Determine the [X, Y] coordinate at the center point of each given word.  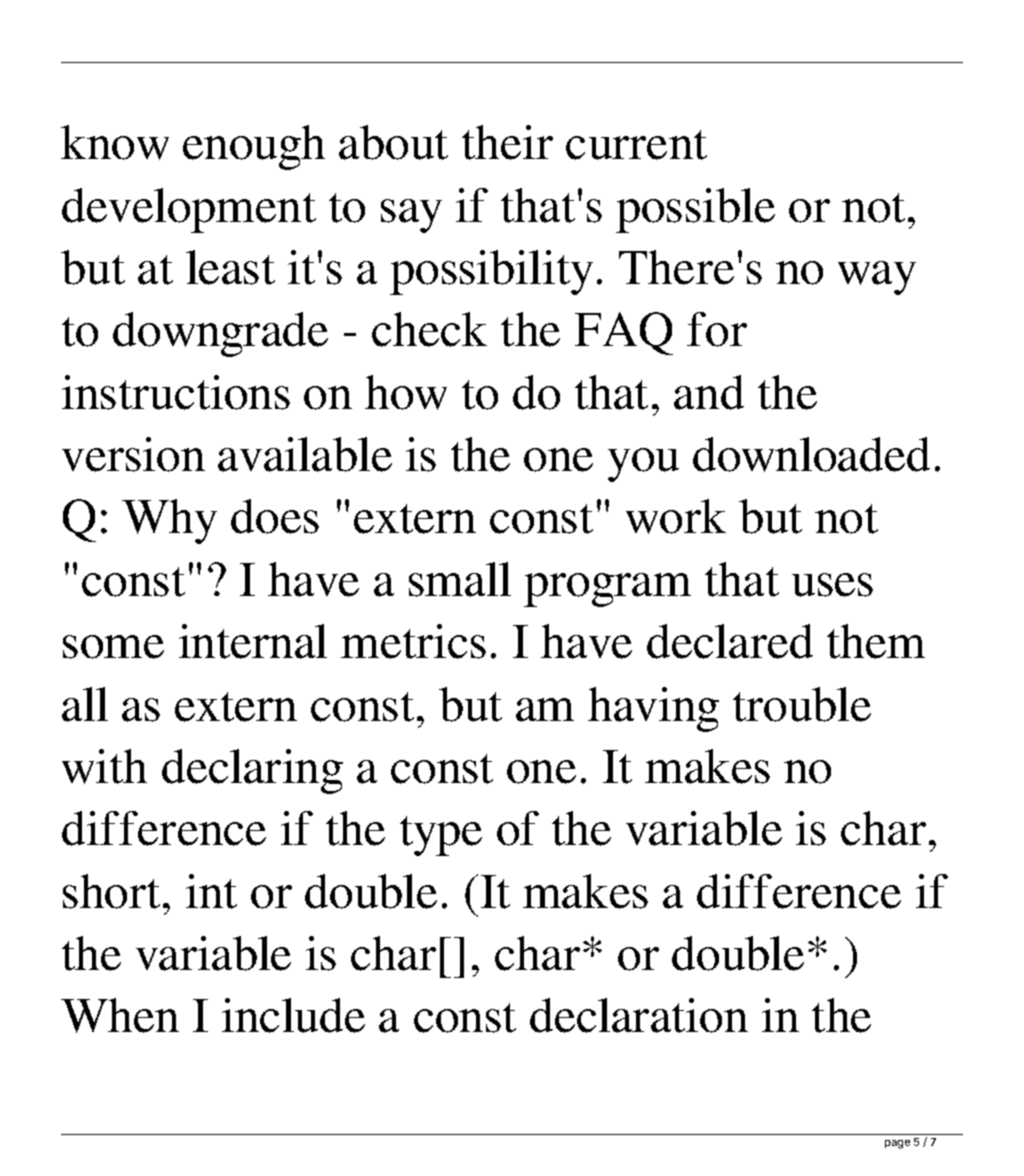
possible [695, 210]
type [441, 836]
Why [169, 521]
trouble [802, 704]
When [120, 1015]
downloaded [811, 454]
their [507, 142]
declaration [639, 1015]
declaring [252, 771]
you [643, 465]
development [189, 210]
